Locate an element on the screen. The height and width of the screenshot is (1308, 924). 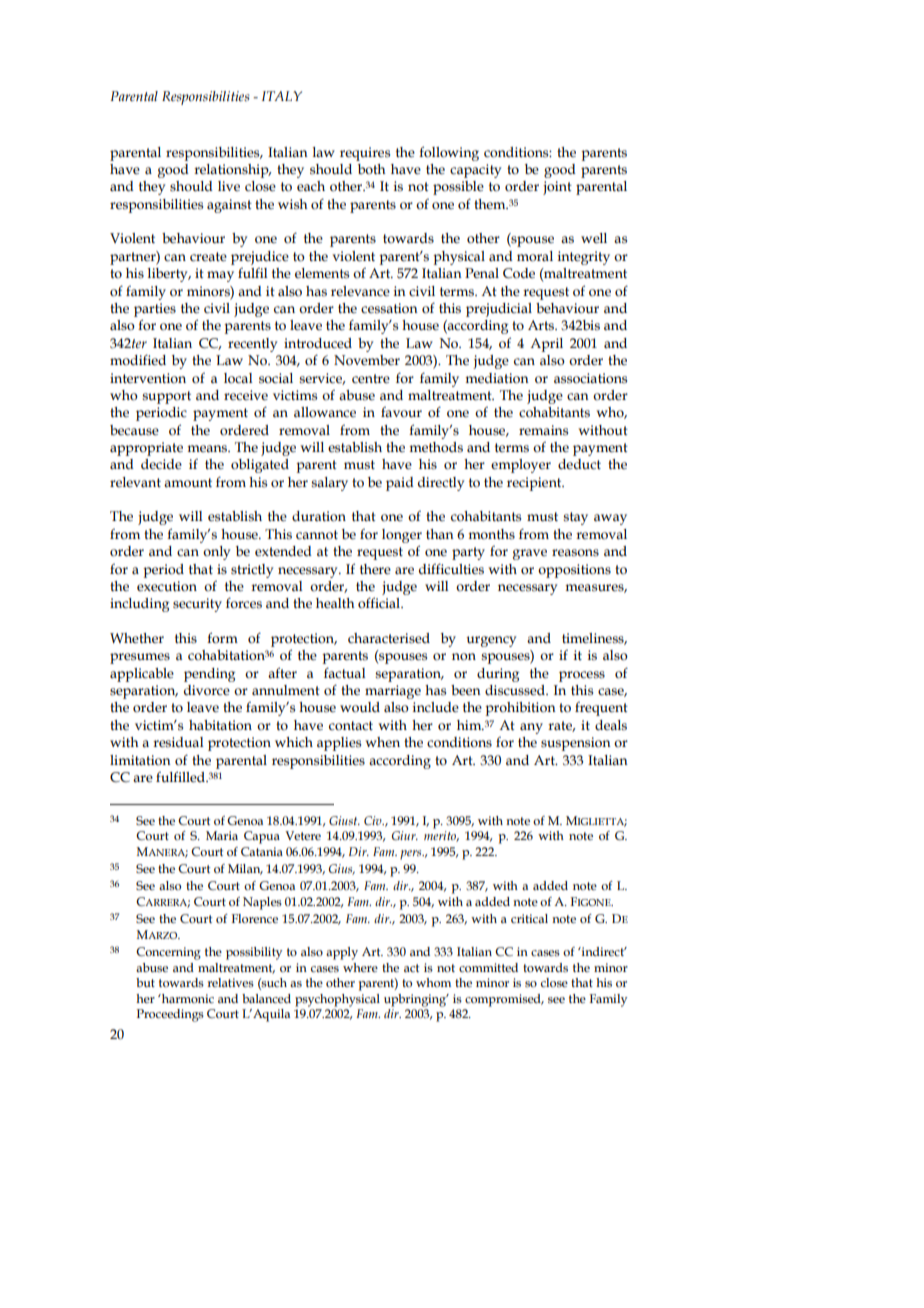
April is located at coordinates (546, 345).
